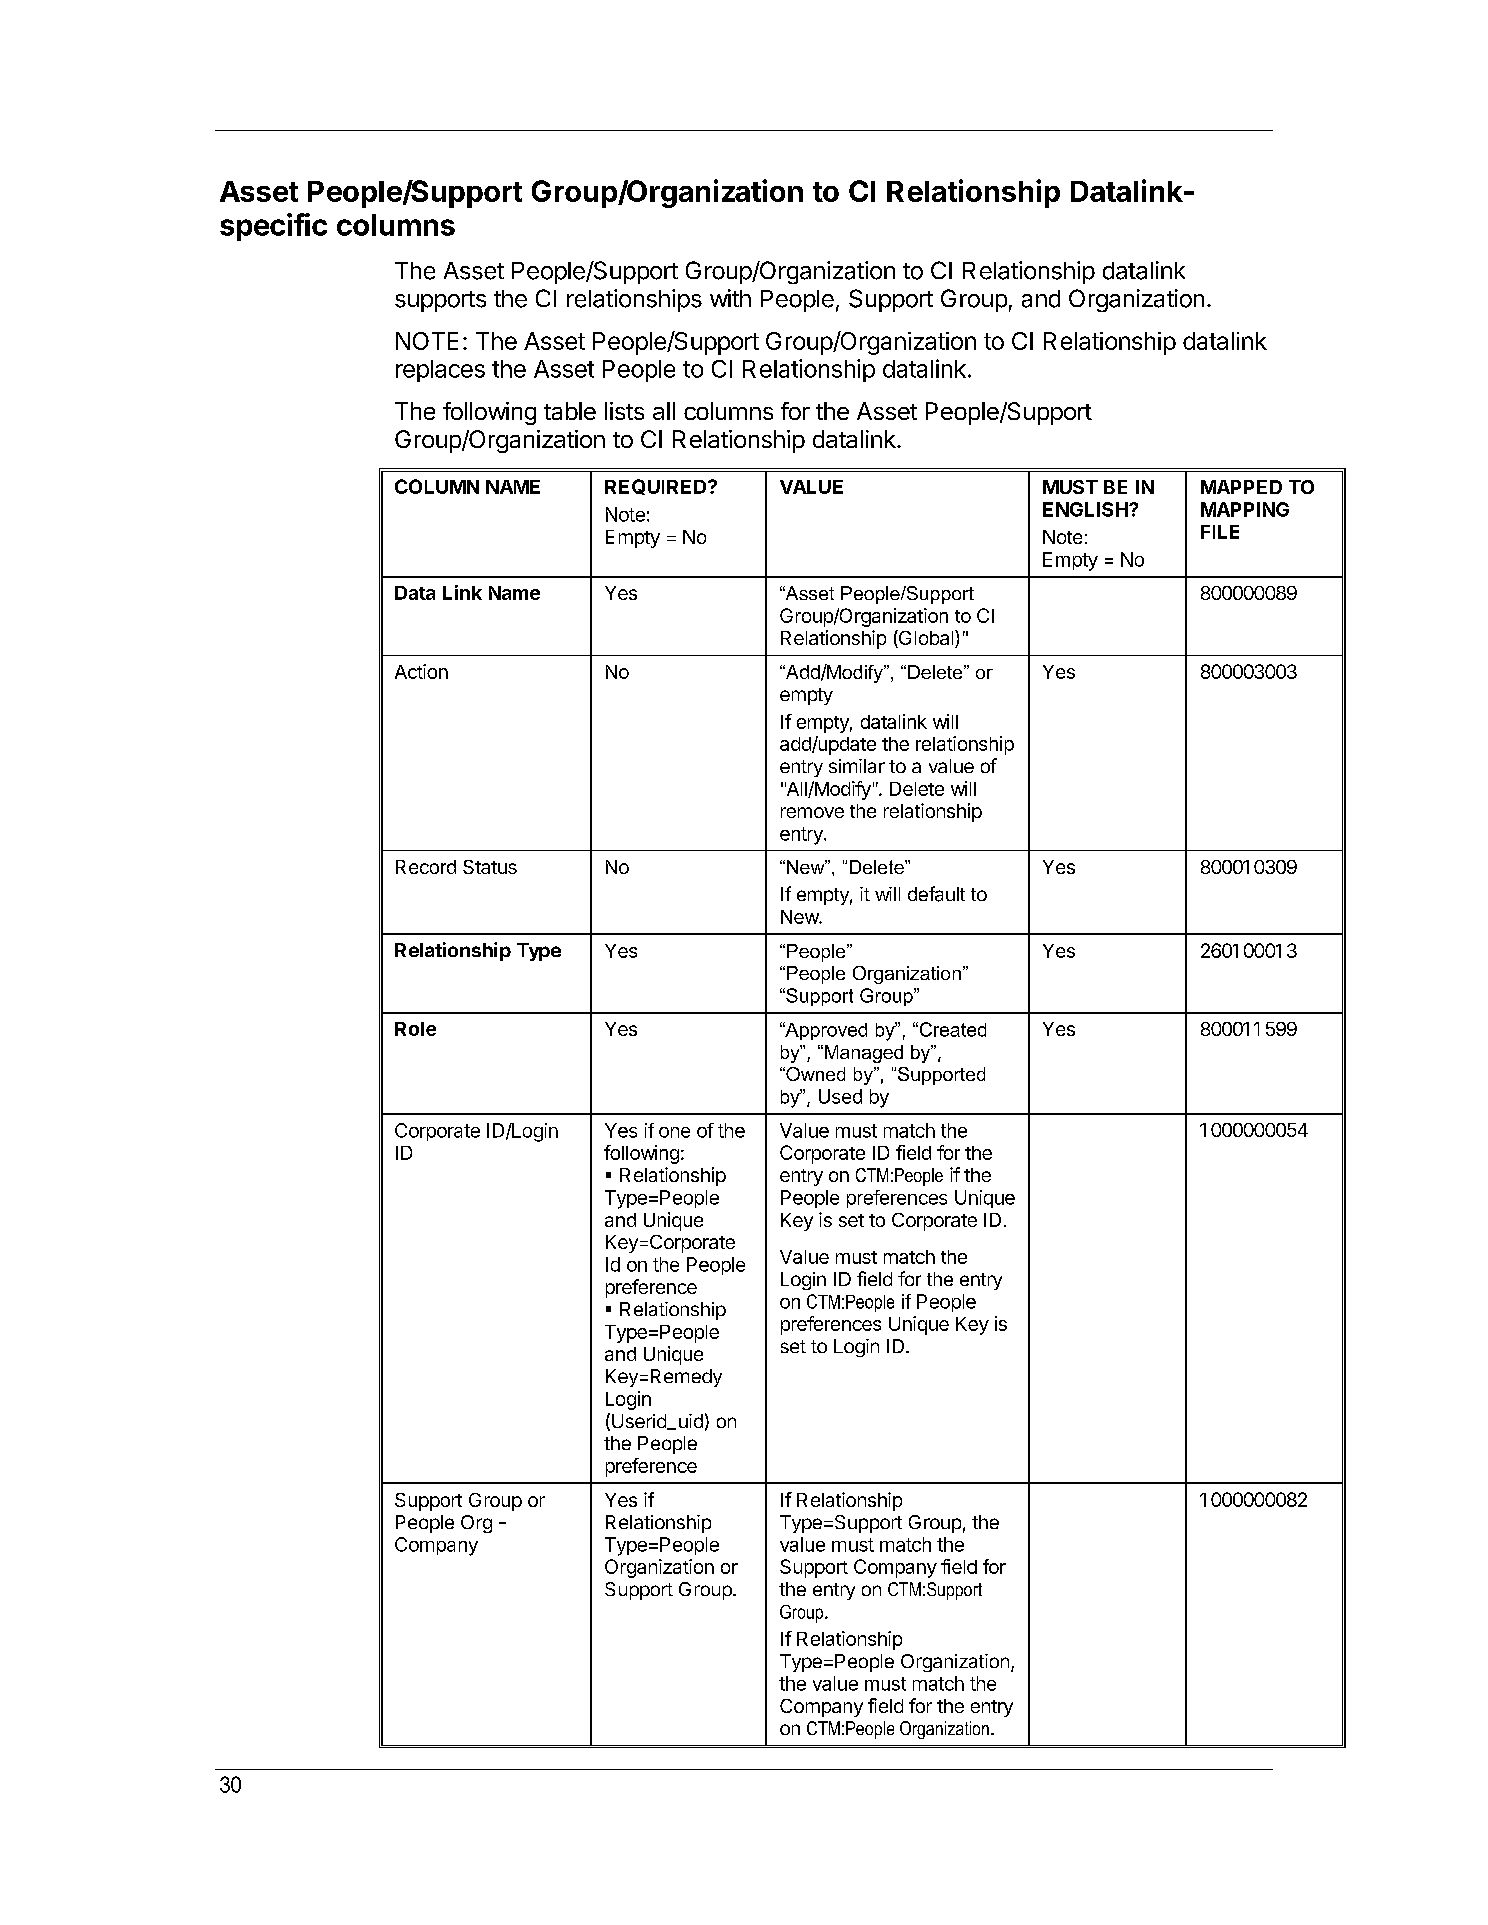  I want to click on default, so click(936, 894).
